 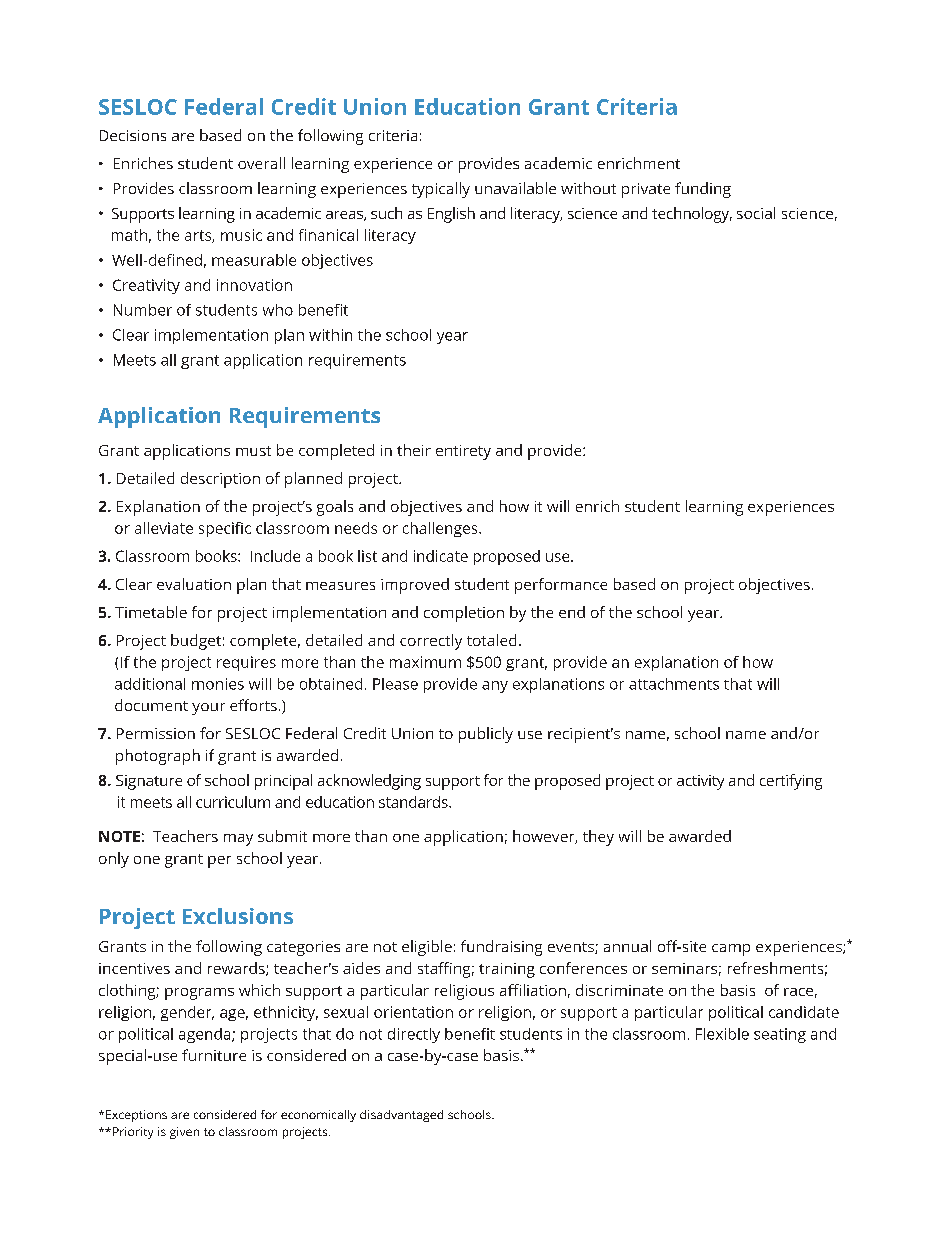 I want to click on typically, so click(x=441, y=190).
